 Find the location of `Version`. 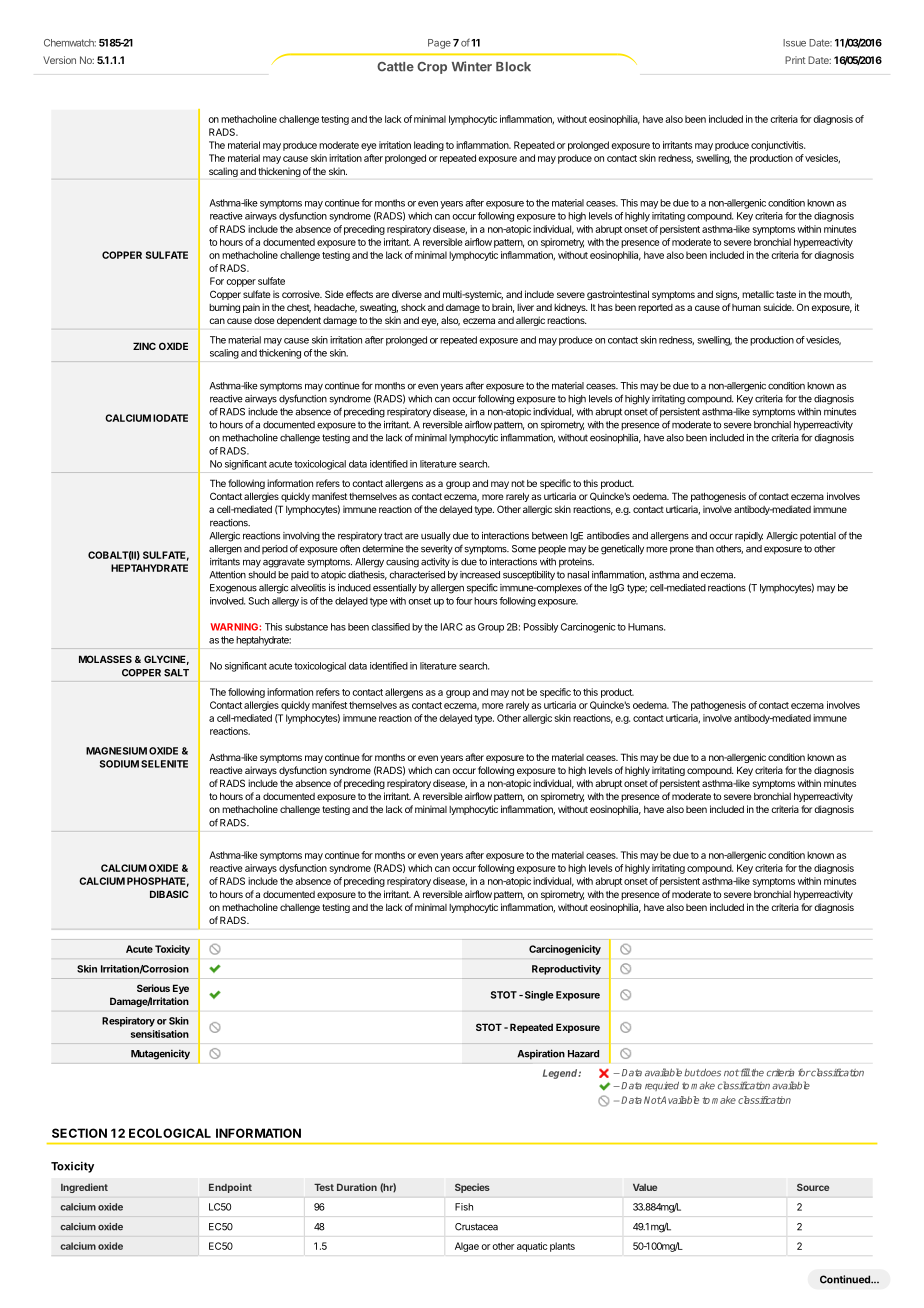

Version is located at coordinates (59, 60).
